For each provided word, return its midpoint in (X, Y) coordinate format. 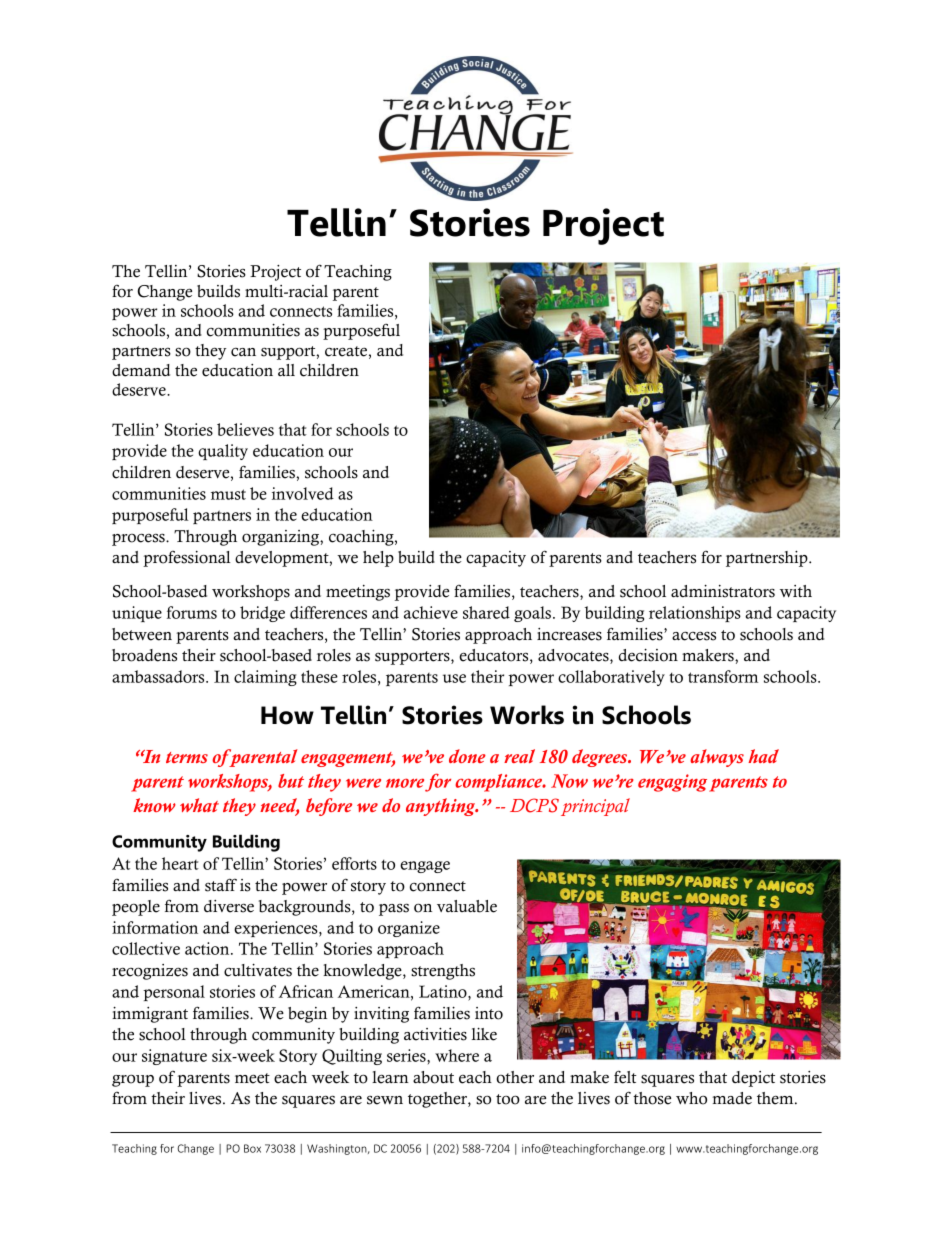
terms (187, 757)
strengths (443, 972)
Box (252, 1148)
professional (186, 559)
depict (753, 1079)
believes (245, 429)
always (717, 758)
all (286, 370)
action (208, 948)
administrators (723, 591)
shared (486, 612)
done (467, 756)
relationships (695, 614)
